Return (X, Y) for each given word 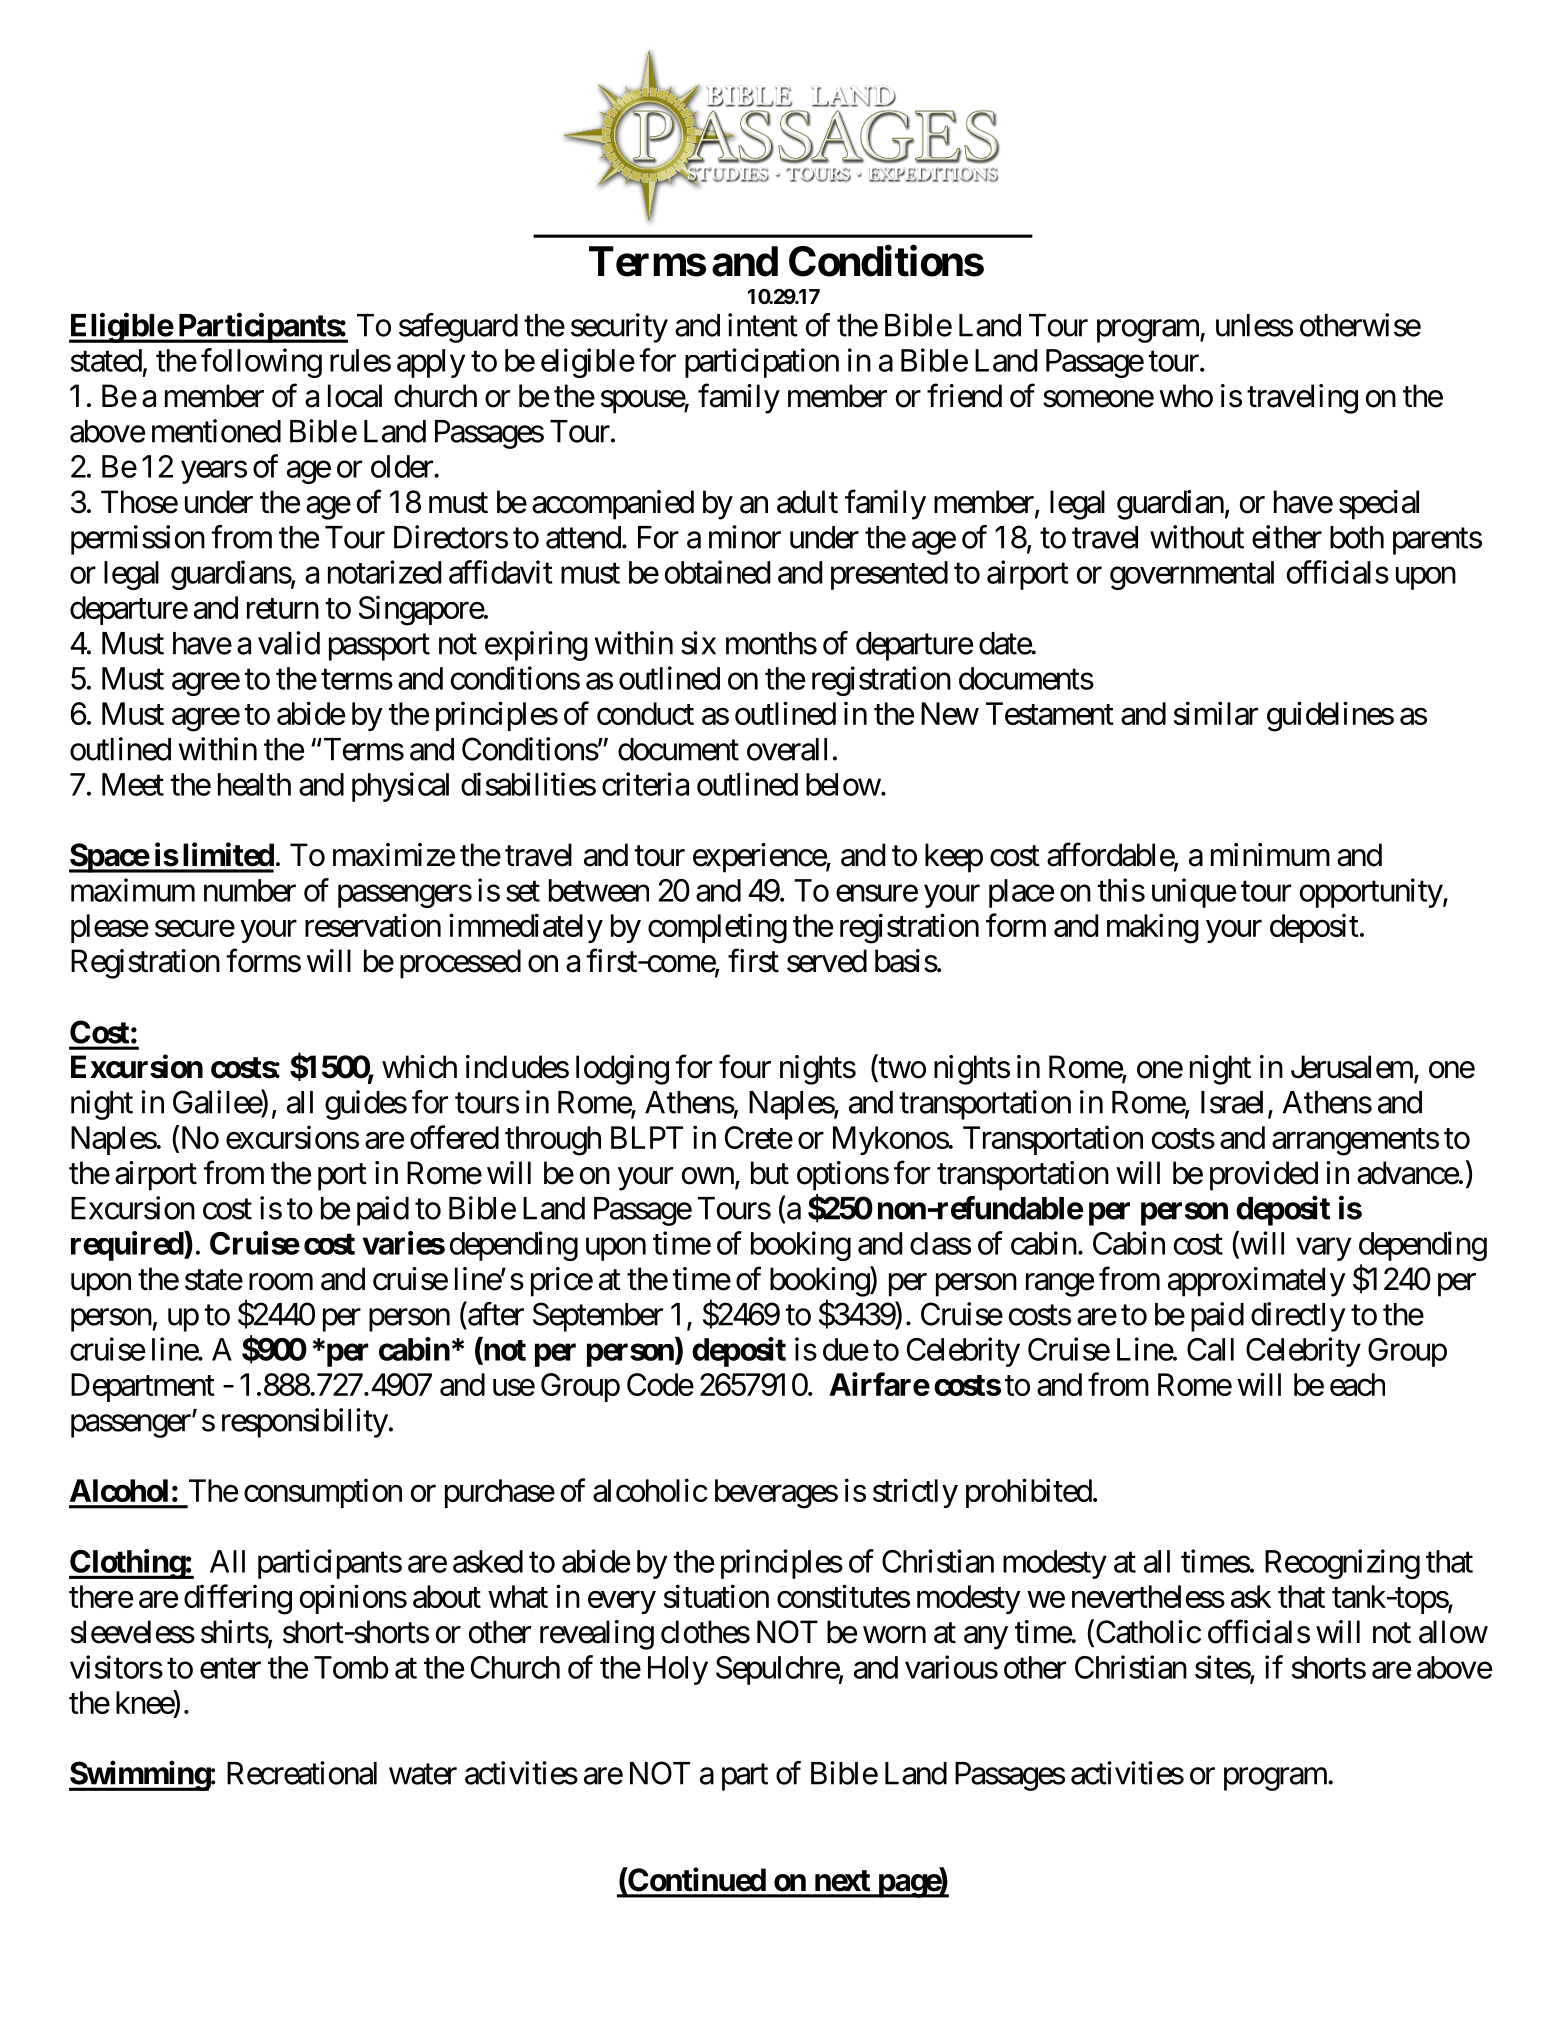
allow (1453, 1632)
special (1379, 505)
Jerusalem (1352, 1067)
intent (763, 325)
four (745, 1067)
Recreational (302, 1773)
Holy (678, 1670)
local (355, 396)
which (419, 1067)
